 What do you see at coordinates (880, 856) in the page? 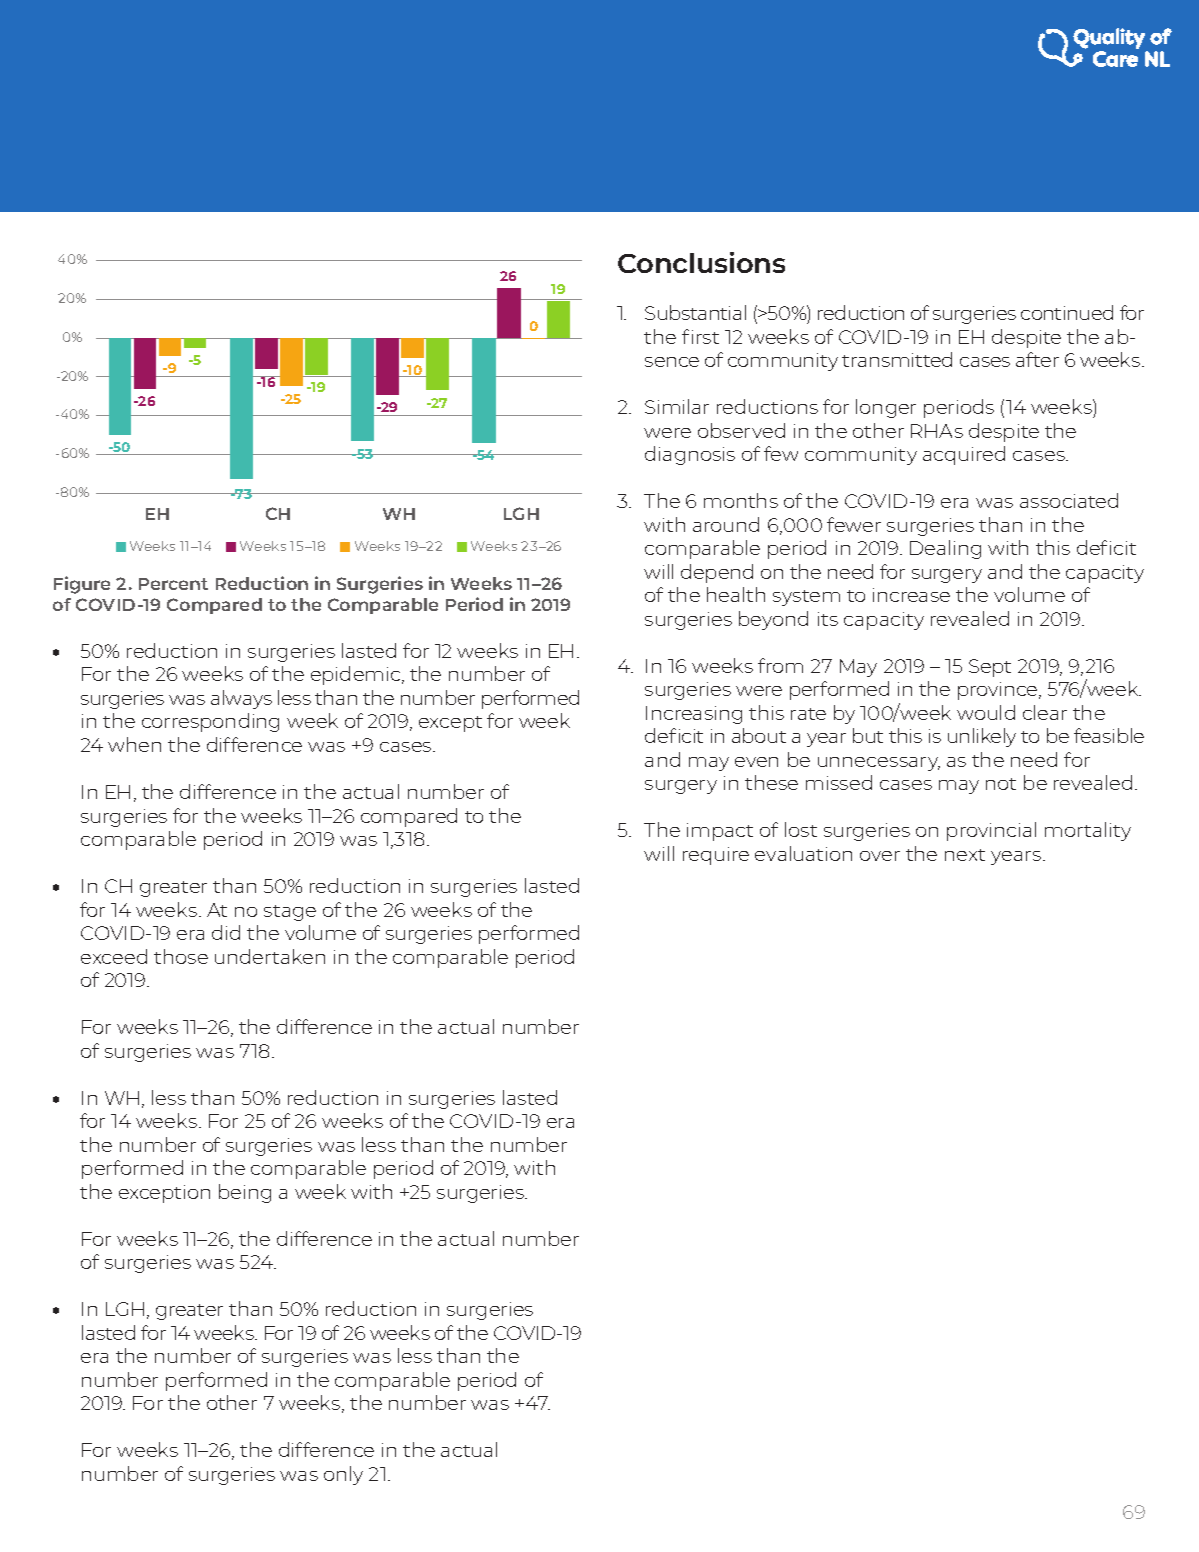
I see `over` at bounding box center [880, 856].
